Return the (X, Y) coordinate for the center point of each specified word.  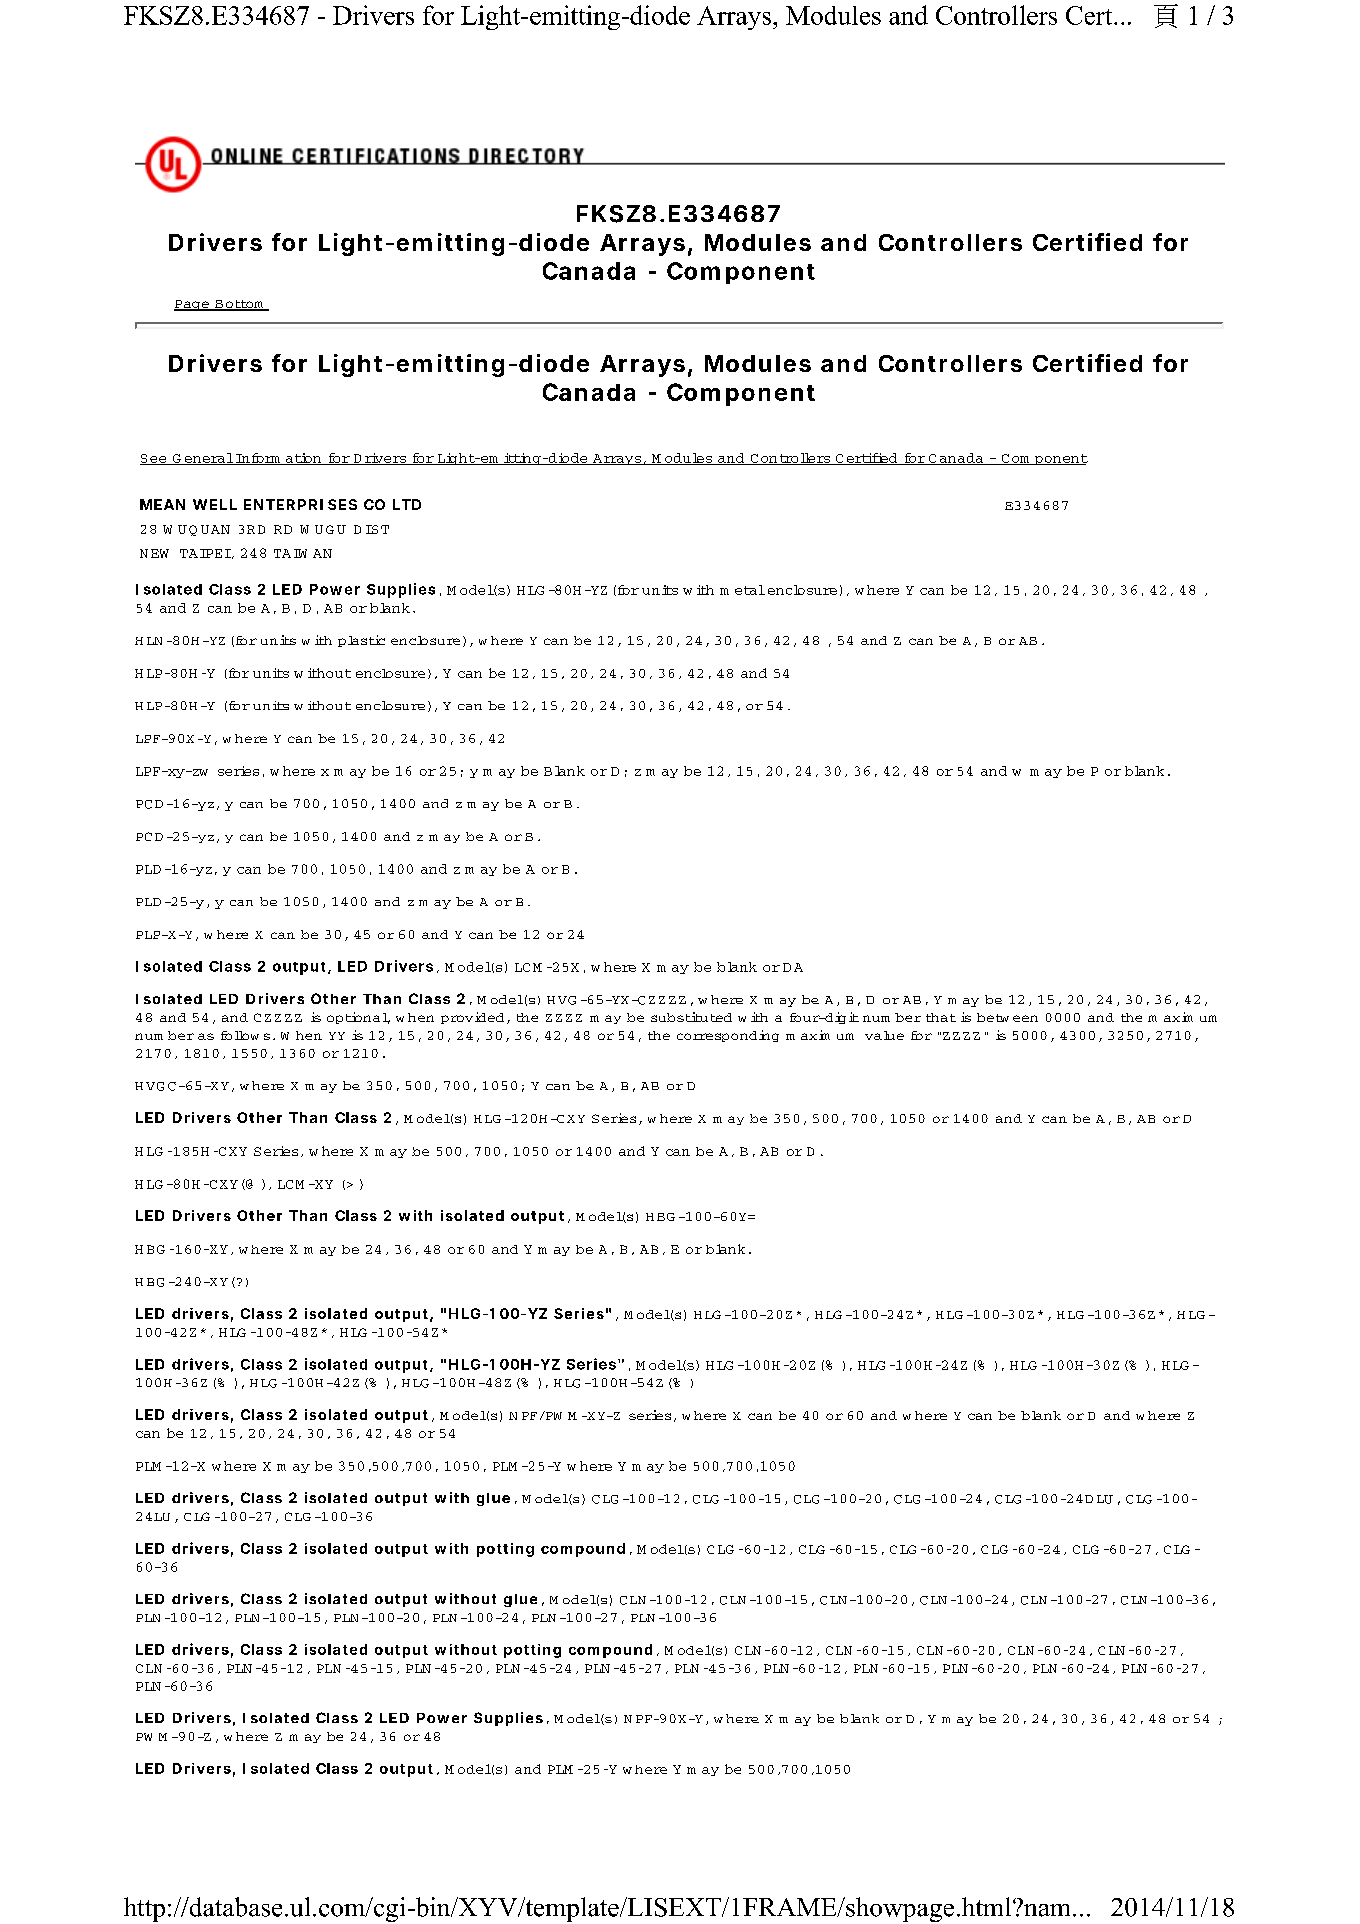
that (941, 1017)
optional (358, 1018)
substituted (691, 1017)
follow (240, 1035)
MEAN (162, 504)
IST (377, 529)
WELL (215, 504)
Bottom (239, 305)
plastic (361, 641)
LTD (407, 504)
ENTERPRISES (300, 504)
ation (304, 459)
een (1025, 1018)
